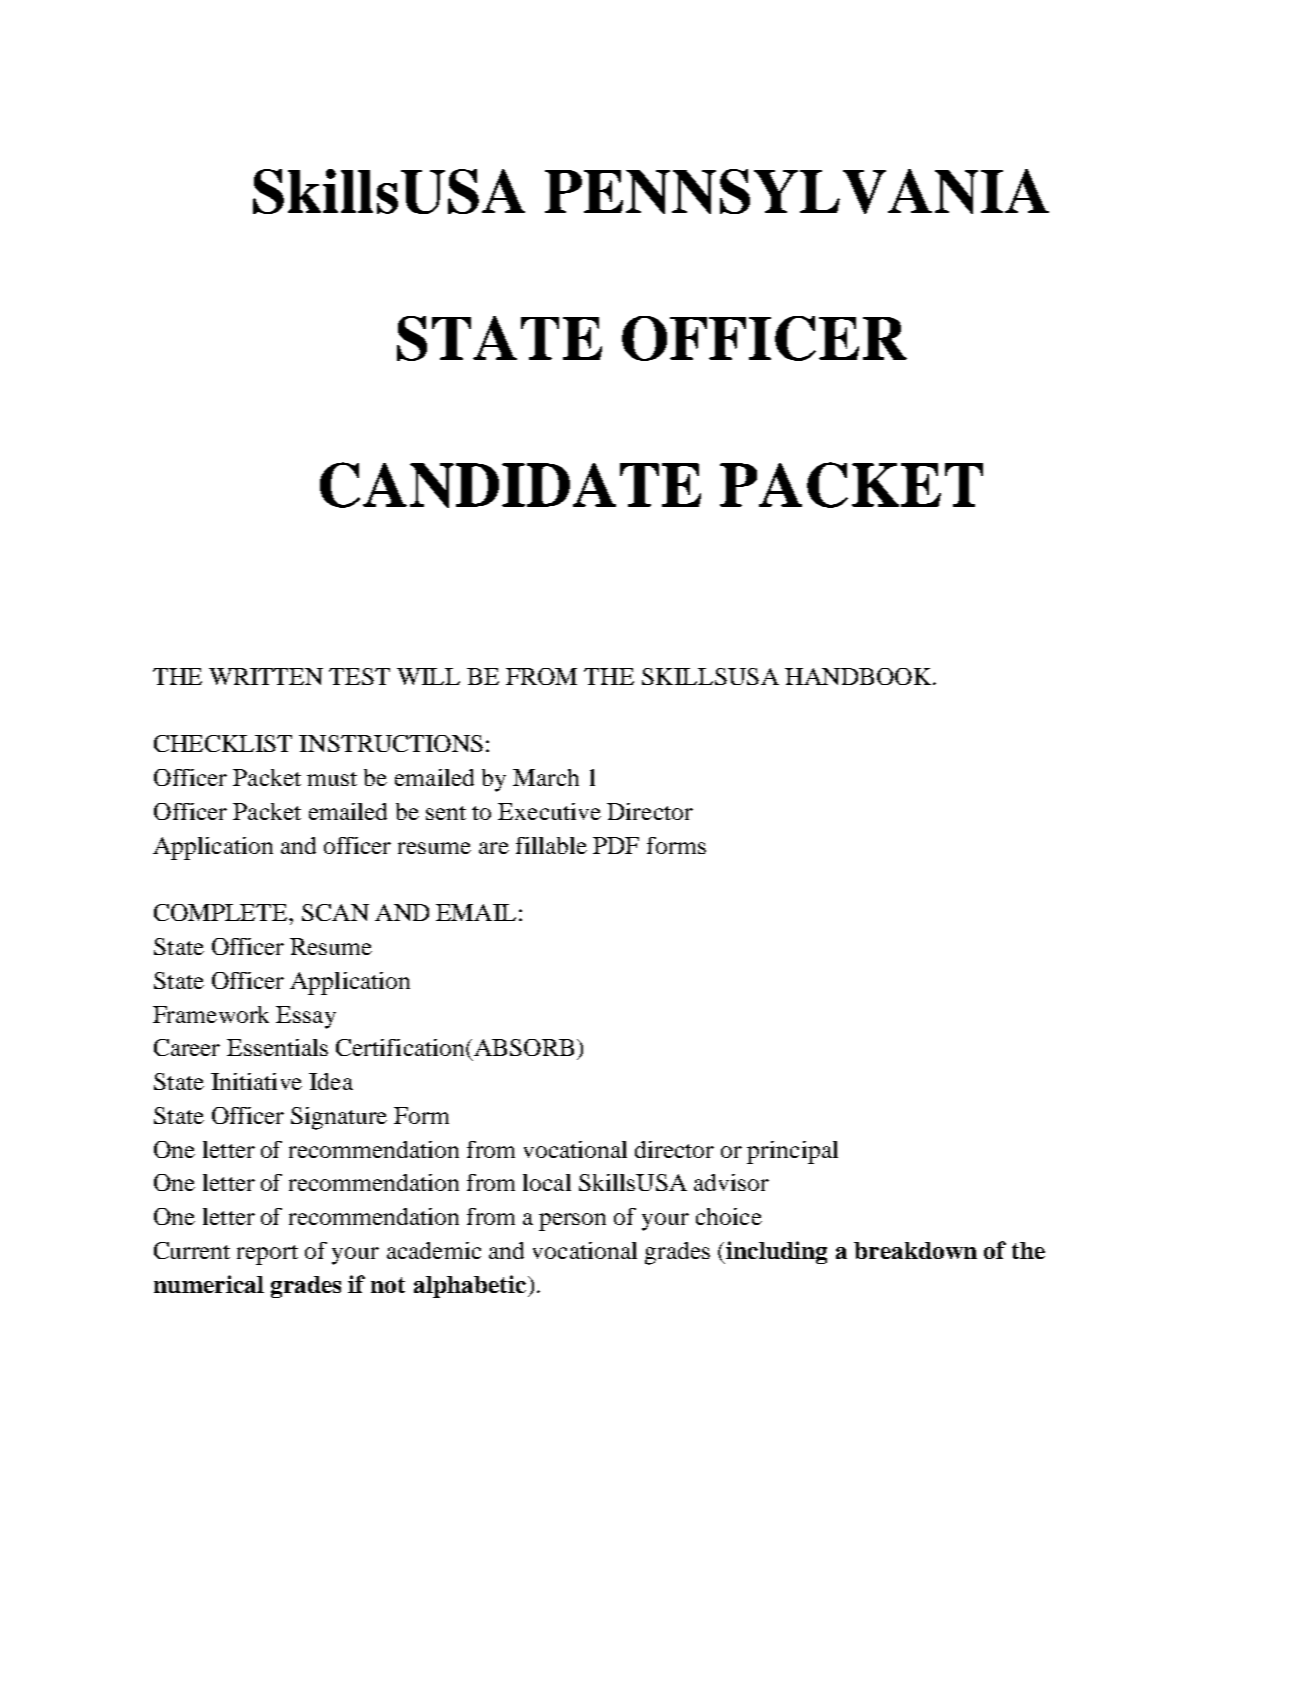  I want to click on HANDBOOK, so click(859, 676).
